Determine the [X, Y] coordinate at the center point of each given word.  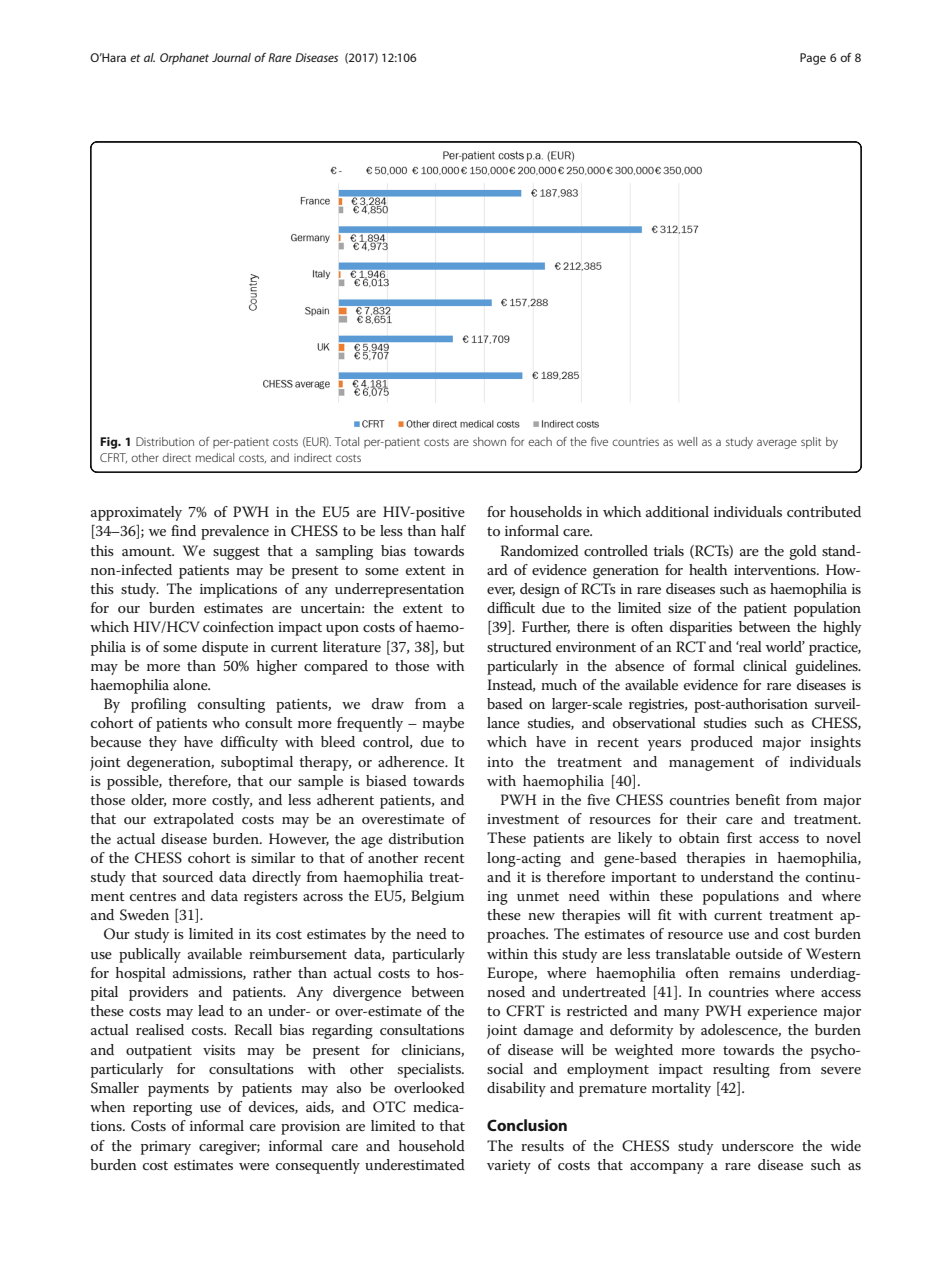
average [777, 444]
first [739, 837]
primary [166, 1148]
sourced [188, 876]
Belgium [437, 897]
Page [813, 59]
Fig [110, 443]
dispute [225, 648]
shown [489, 441]
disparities [701, 628]
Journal [231, 57]
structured [519, 646]
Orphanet [184, 59]
